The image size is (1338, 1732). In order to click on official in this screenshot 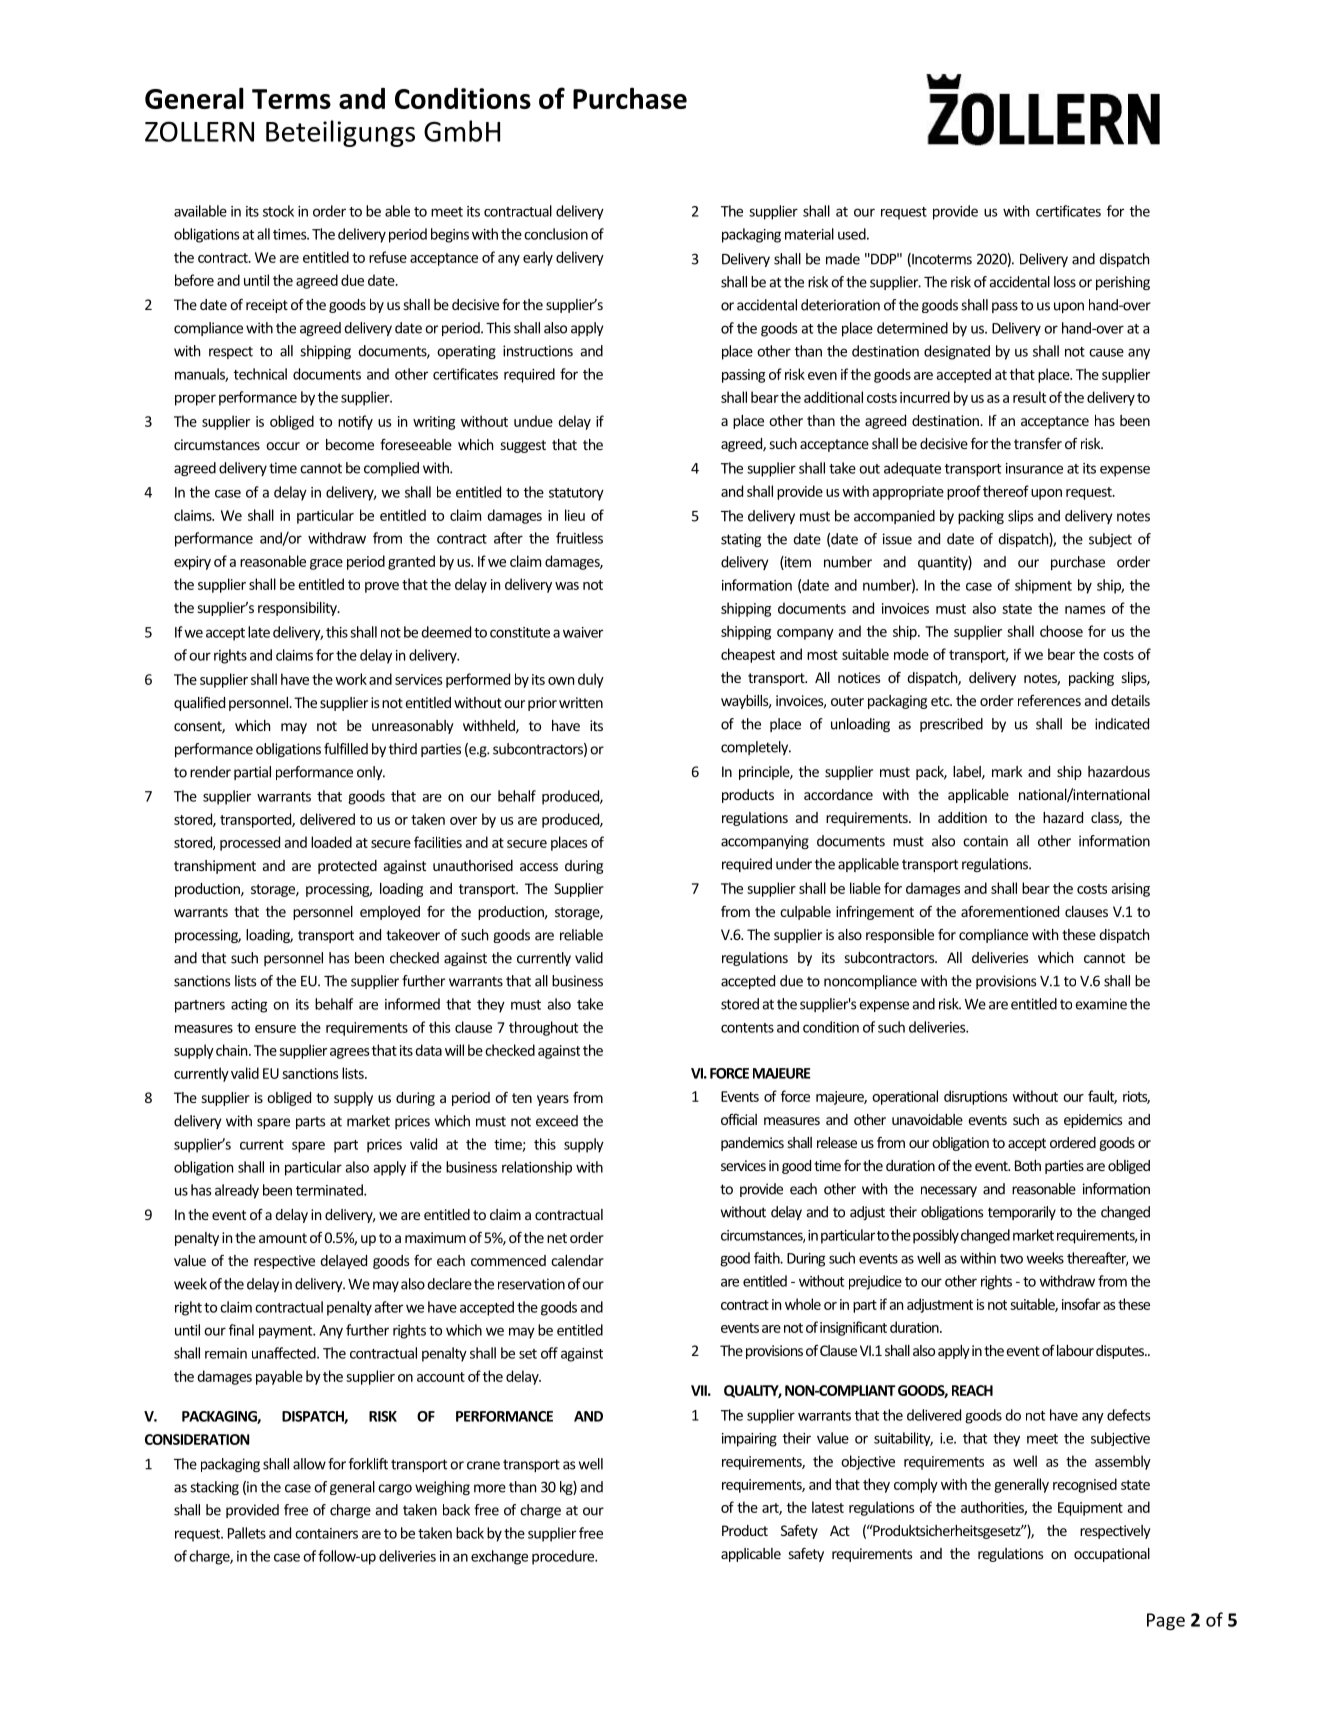, I will do `click(739, 1119)`.
